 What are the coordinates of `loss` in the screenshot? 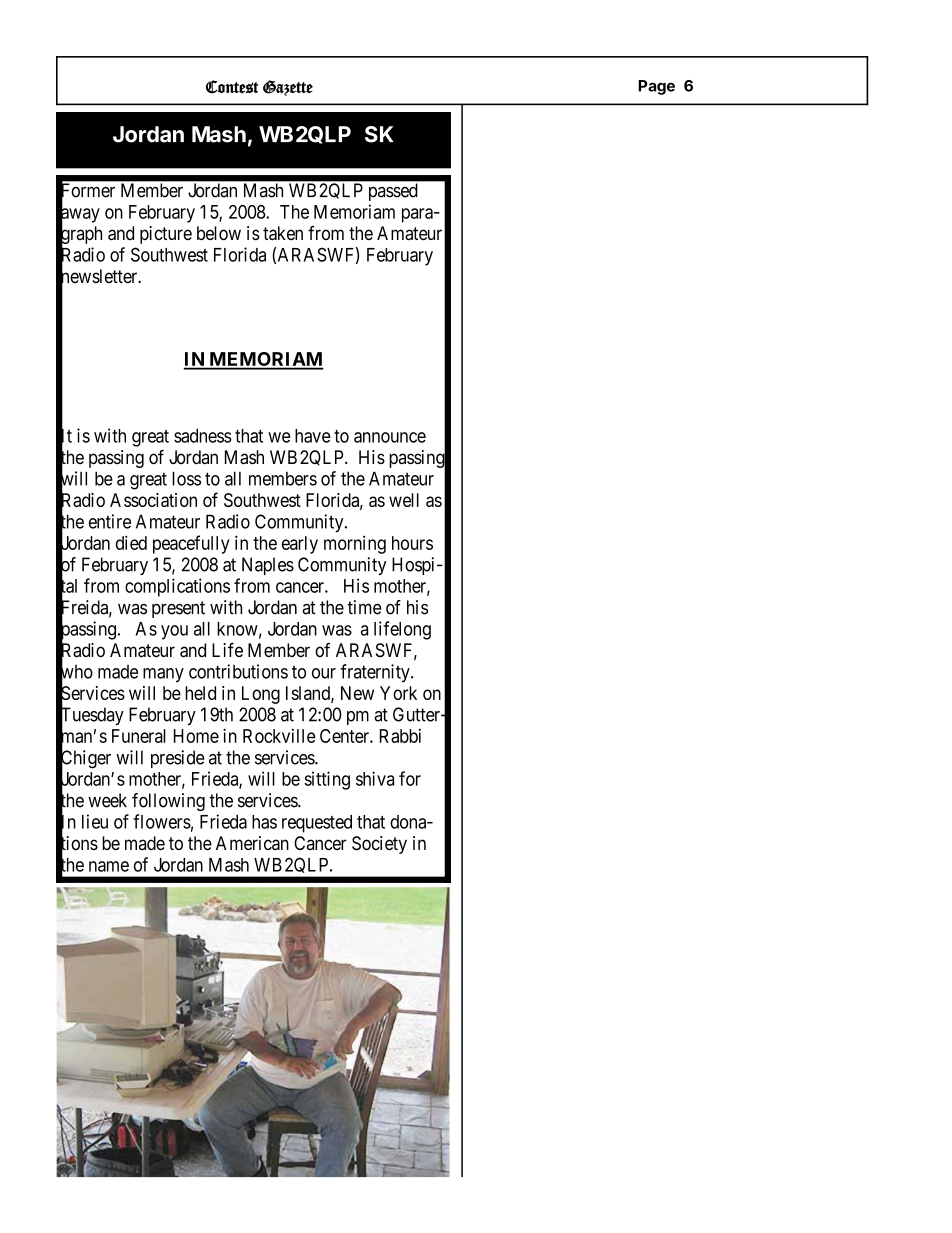 It's located at (186, 478).
